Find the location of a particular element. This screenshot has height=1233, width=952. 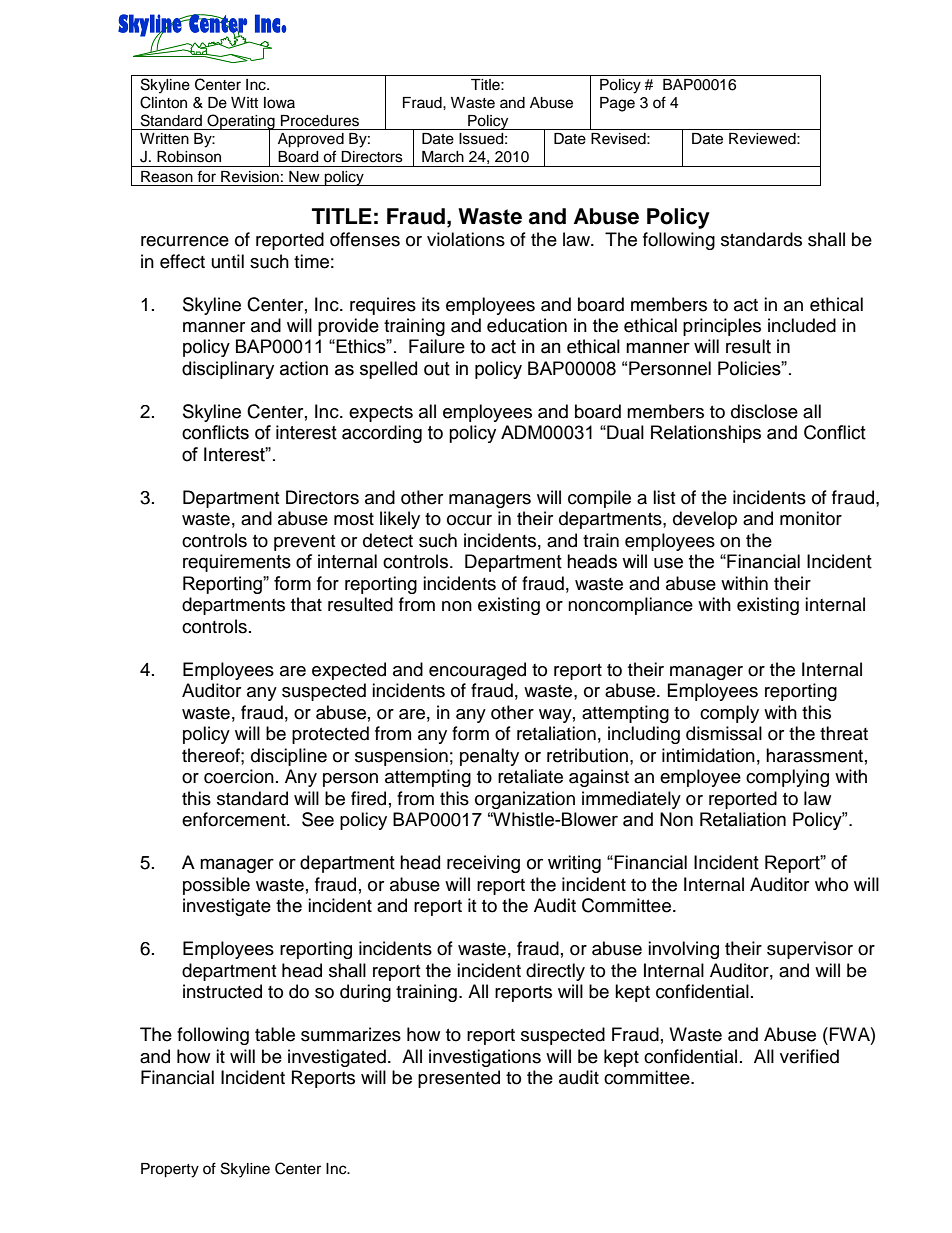

intimidation is located at coordinates (708, 755).
